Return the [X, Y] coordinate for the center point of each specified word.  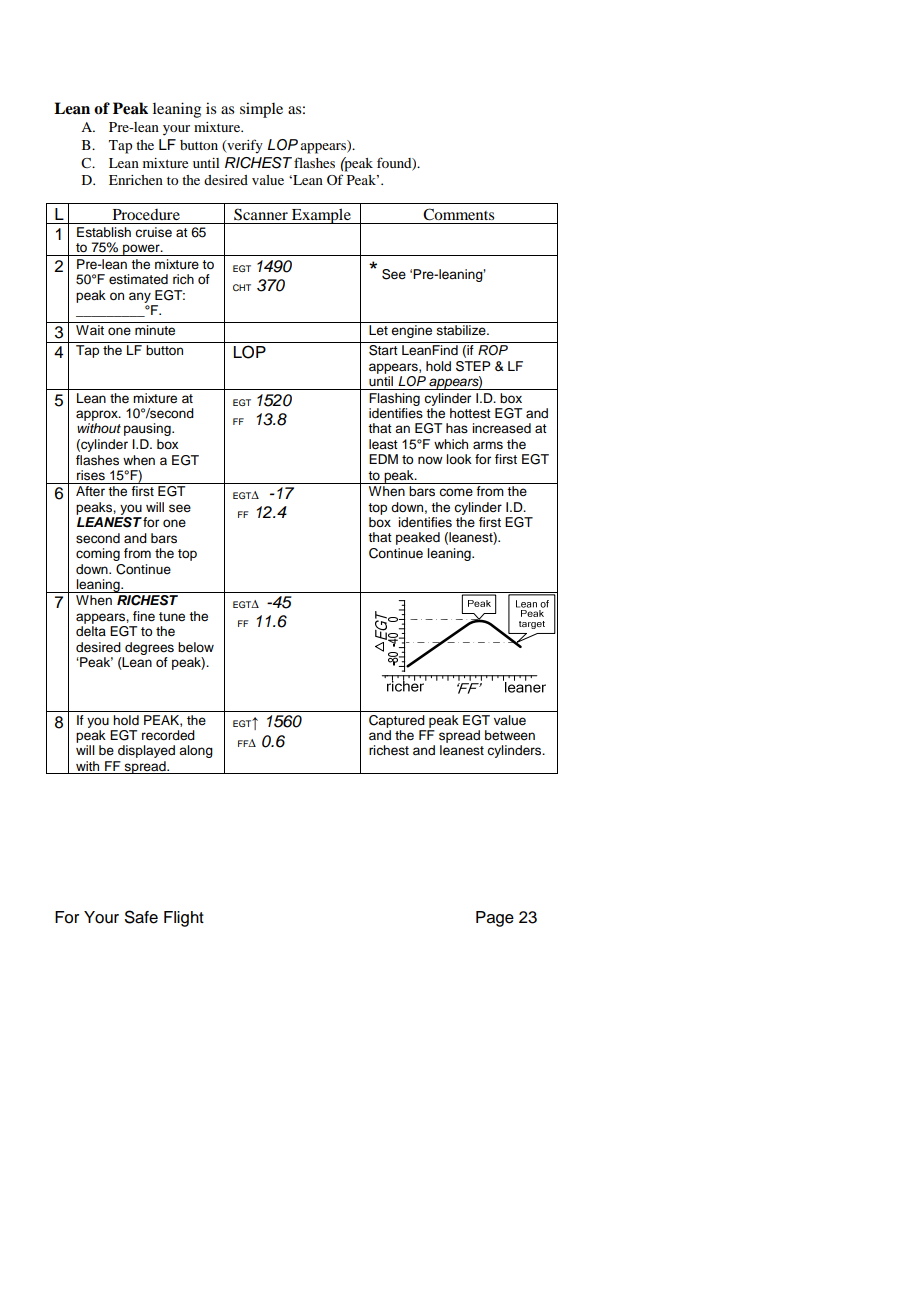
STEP [473, 366]
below [196, 647]
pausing [148, 429]
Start [383, 350]
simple [261, 110]
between [510, 735]
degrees [149, 648]
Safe [141, 917]
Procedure [146, 214]
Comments [458, 214]
